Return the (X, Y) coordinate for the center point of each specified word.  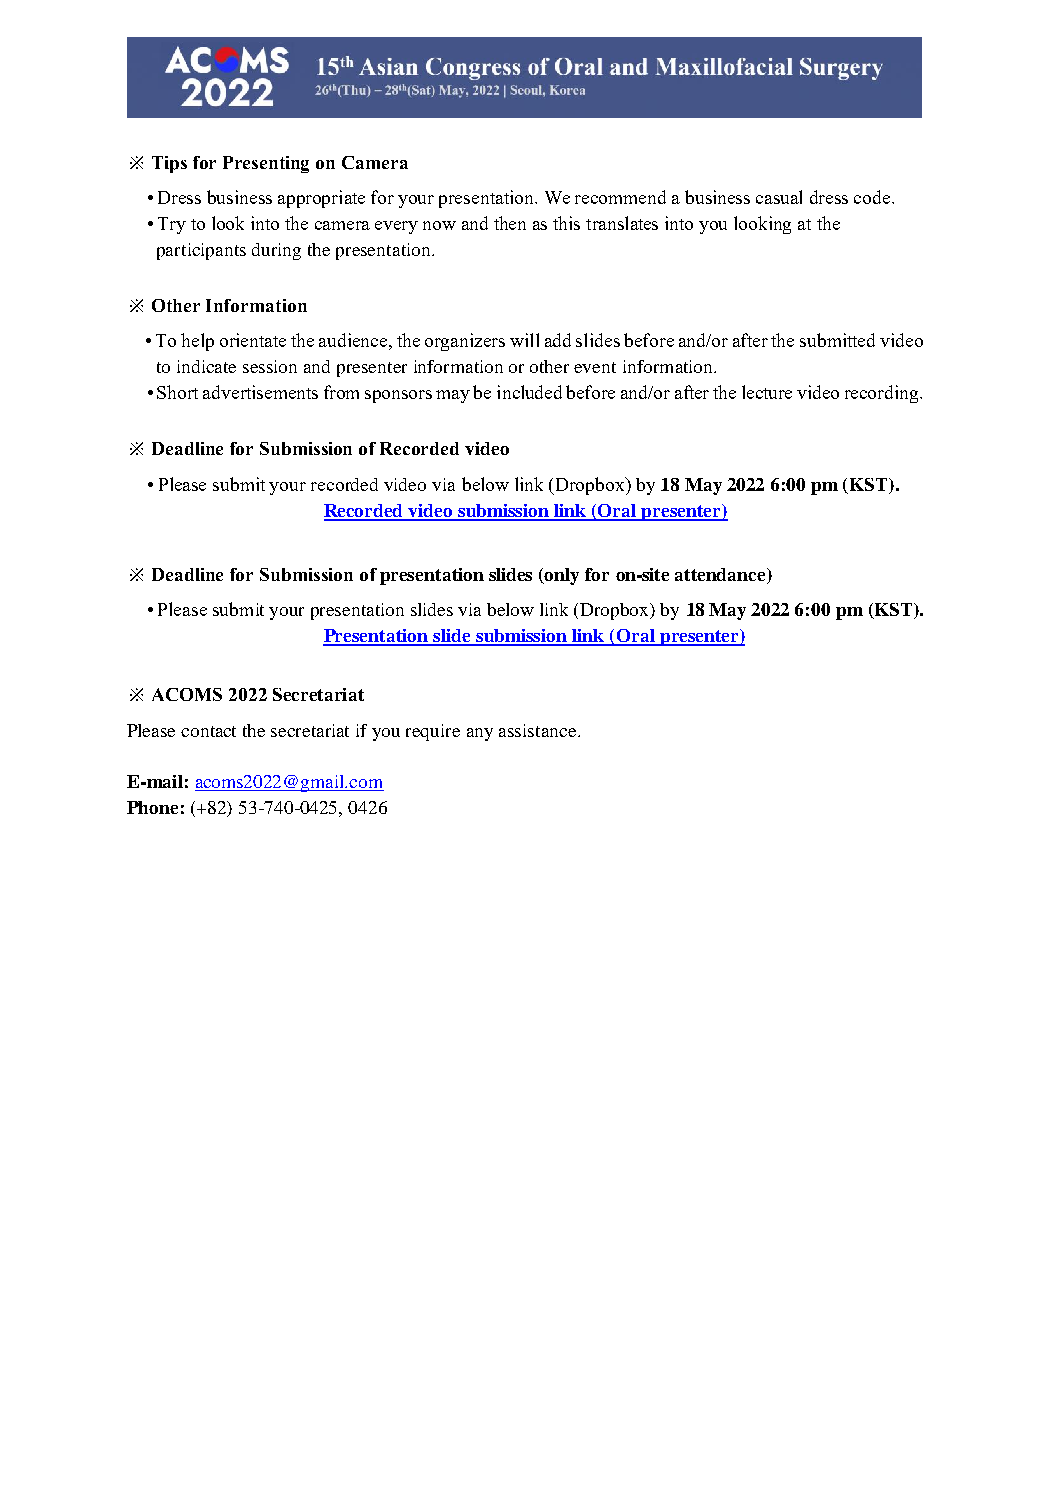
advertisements (260, 392)
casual (779, 197)
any (480, 734)
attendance (721, 574)
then (510, 223)
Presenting (266, 164)
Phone (152, 807)
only (561, 576)
